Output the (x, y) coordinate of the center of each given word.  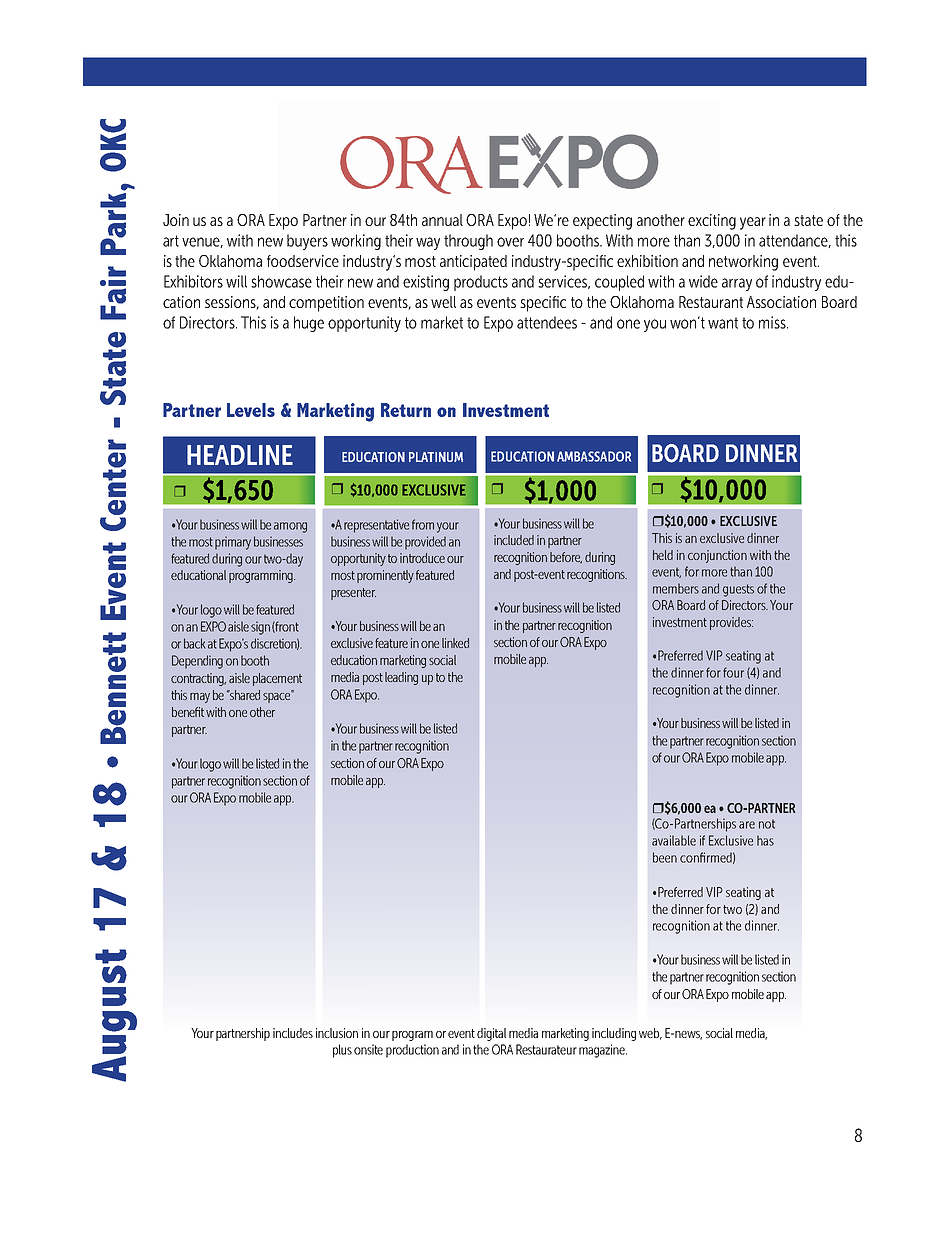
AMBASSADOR (594, 456)
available (674, 840)
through (468, 242)
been (665, 857)
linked (455, 643)
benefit (188, 712)
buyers (307, 242)
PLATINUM (436, 457)
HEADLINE (240, 455)
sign (260, 628)
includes (293, 1033)
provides (731, 623)
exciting (712, 222)
